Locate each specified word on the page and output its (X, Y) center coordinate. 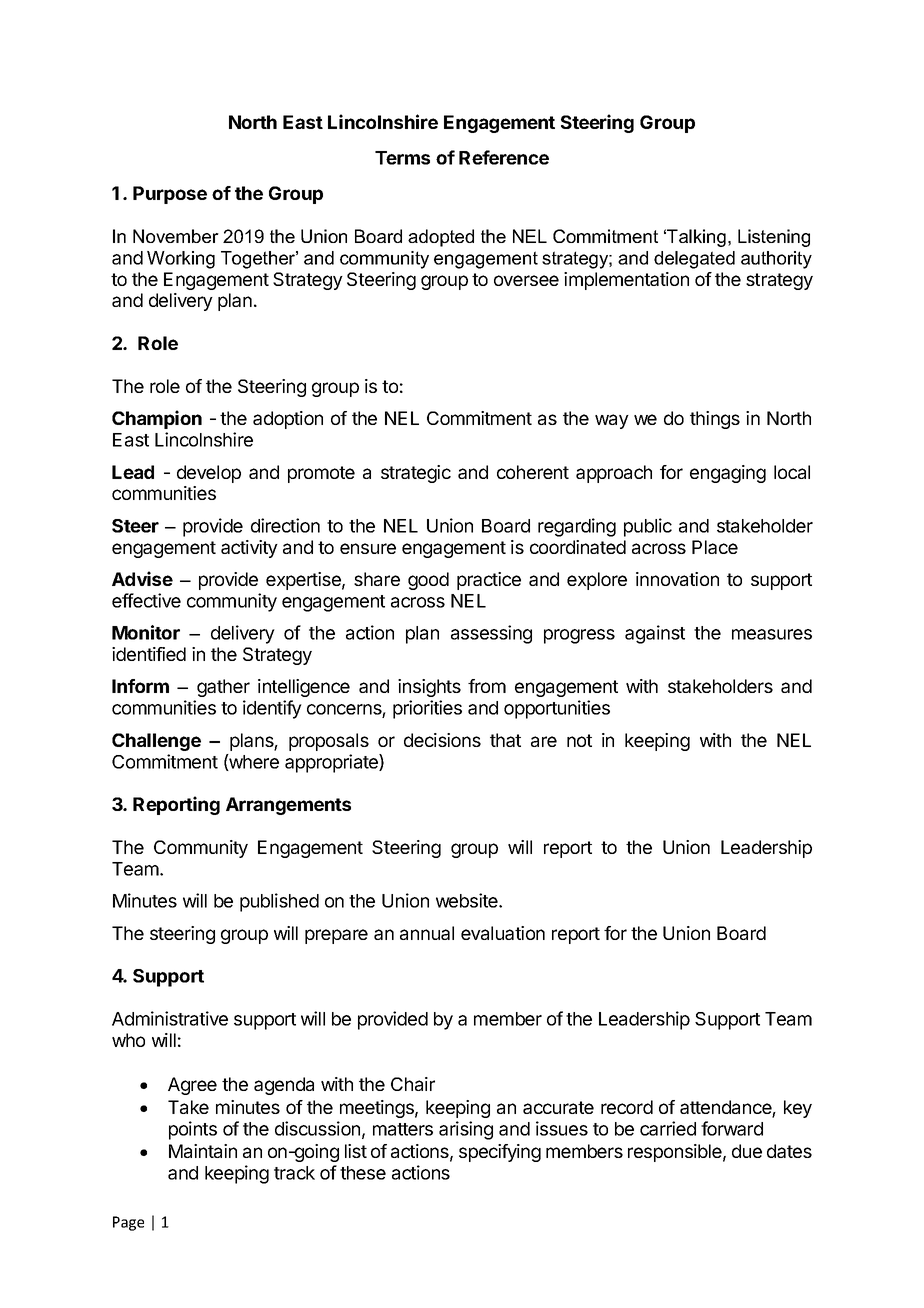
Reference (504, 157)
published (279, 902)
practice (489, 581)
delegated (694, 260)
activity (249, 549)
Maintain (203, 1151)
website (468, 900)
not (579, 740)
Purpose (170, 195)
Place (715, 547)
